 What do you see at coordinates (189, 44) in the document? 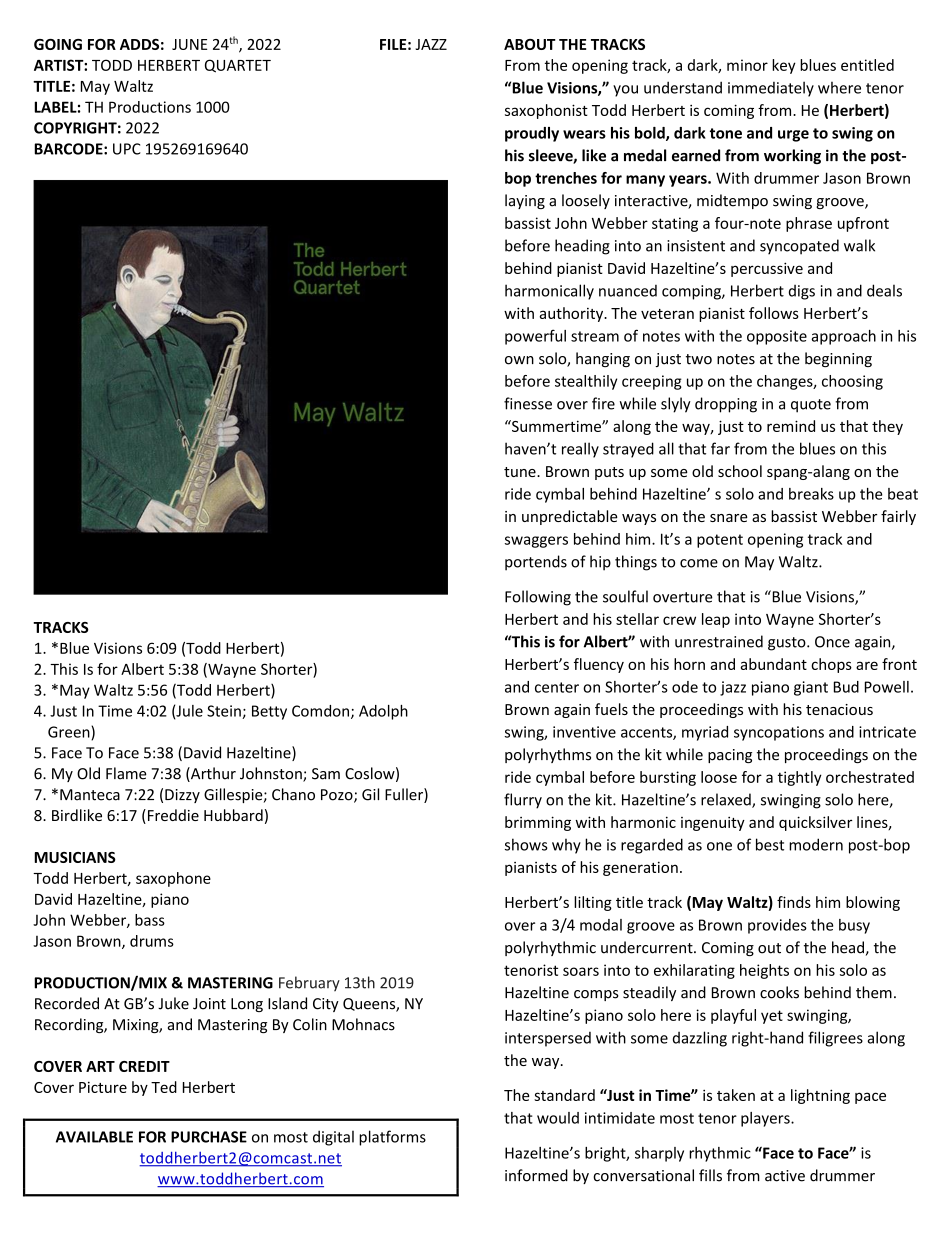
I see `JUNE` at bounding box center [189, 44].
